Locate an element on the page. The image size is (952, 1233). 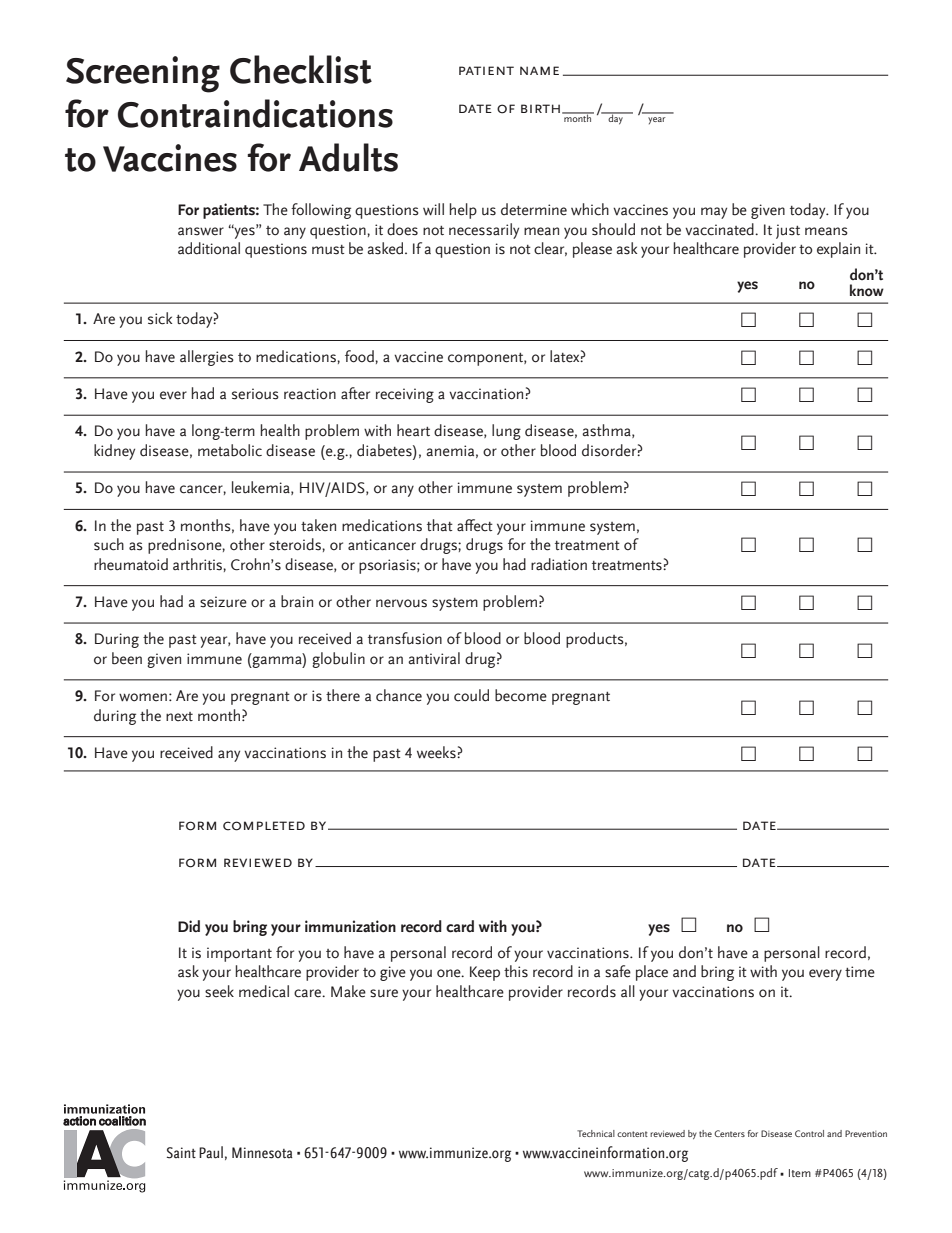
birth is located at coordinates (540, 108).
